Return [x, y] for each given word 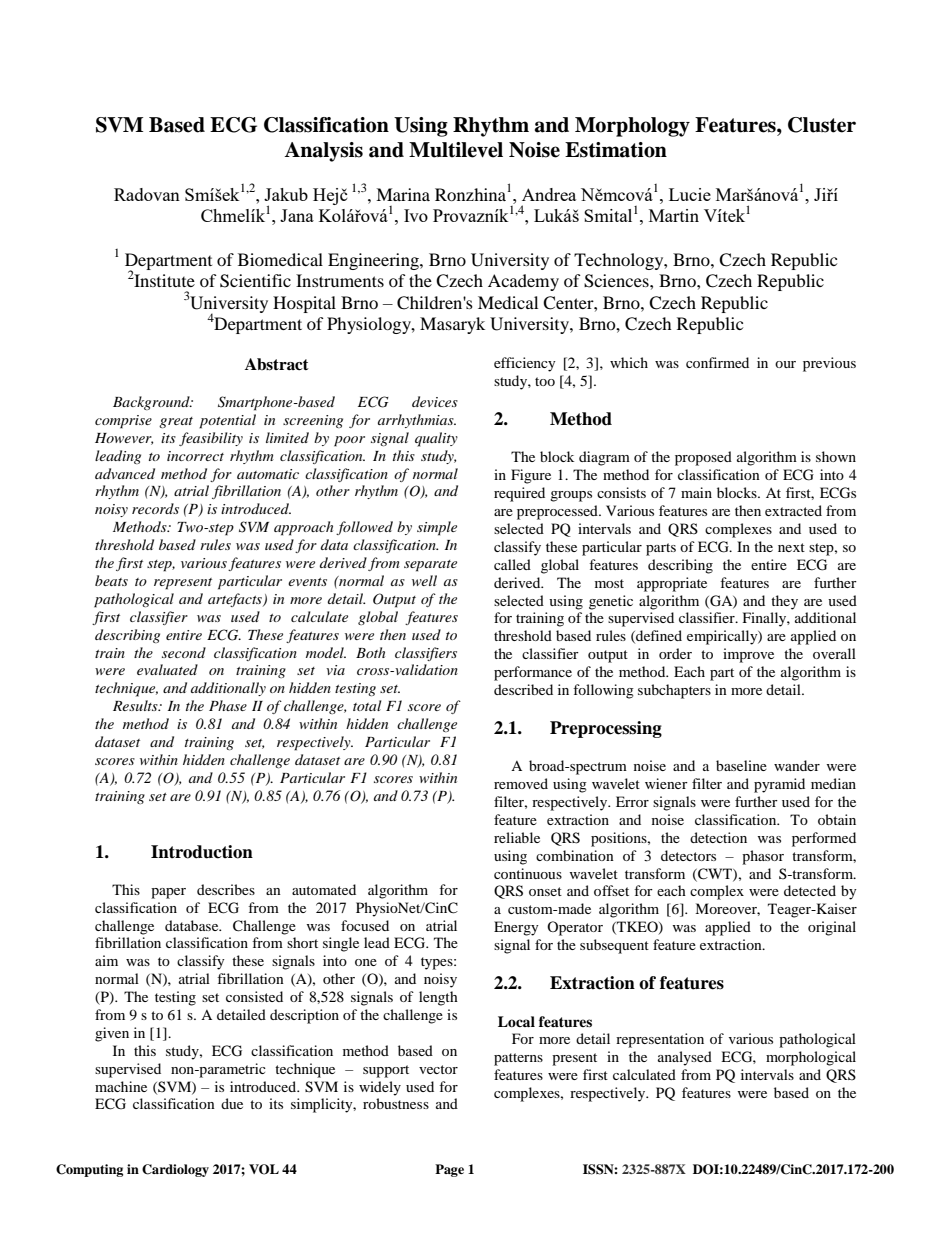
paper [168, 893]
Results [136, 705]
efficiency [525, 364]
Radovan [147, 194]
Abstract [277, 364]
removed [521, 783]
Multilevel [456, 150]
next [791, 547]
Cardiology [175, 1170]
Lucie [690, 194]
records [155, 508]
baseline [741, 765]
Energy [516, 928]
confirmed [717, 362]
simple [437, 528]
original [832, 928]
